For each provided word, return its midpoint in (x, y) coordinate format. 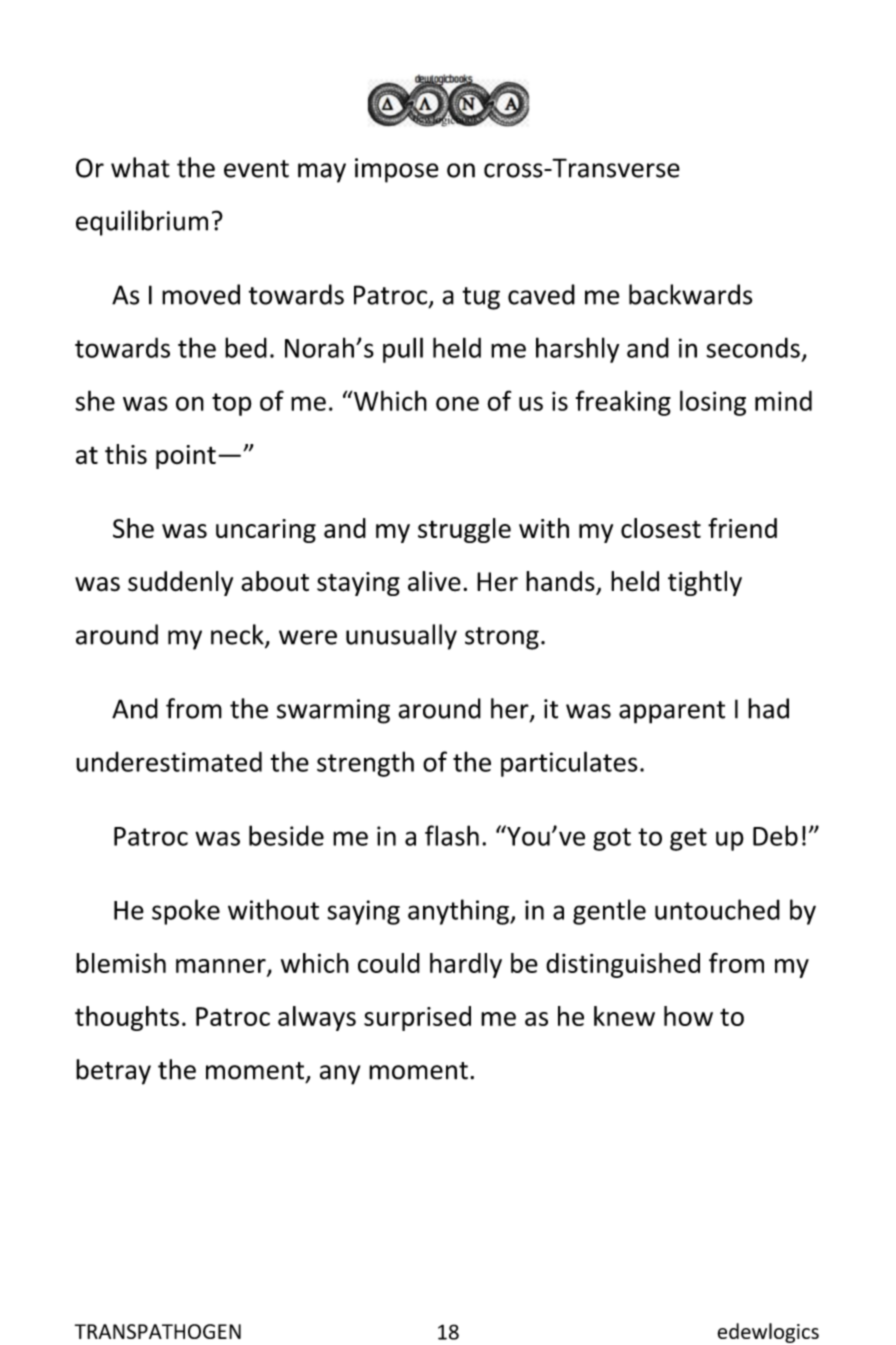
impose (397, 170)
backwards (691, 294)
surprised (417, 1018)
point (186, 457)
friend (742, 528)
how (688, 1016)
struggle (464, 530)
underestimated (169, 761)
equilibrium (142, 223)
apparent (672, 712)
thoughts (127, 1018)
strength (365, 764)
